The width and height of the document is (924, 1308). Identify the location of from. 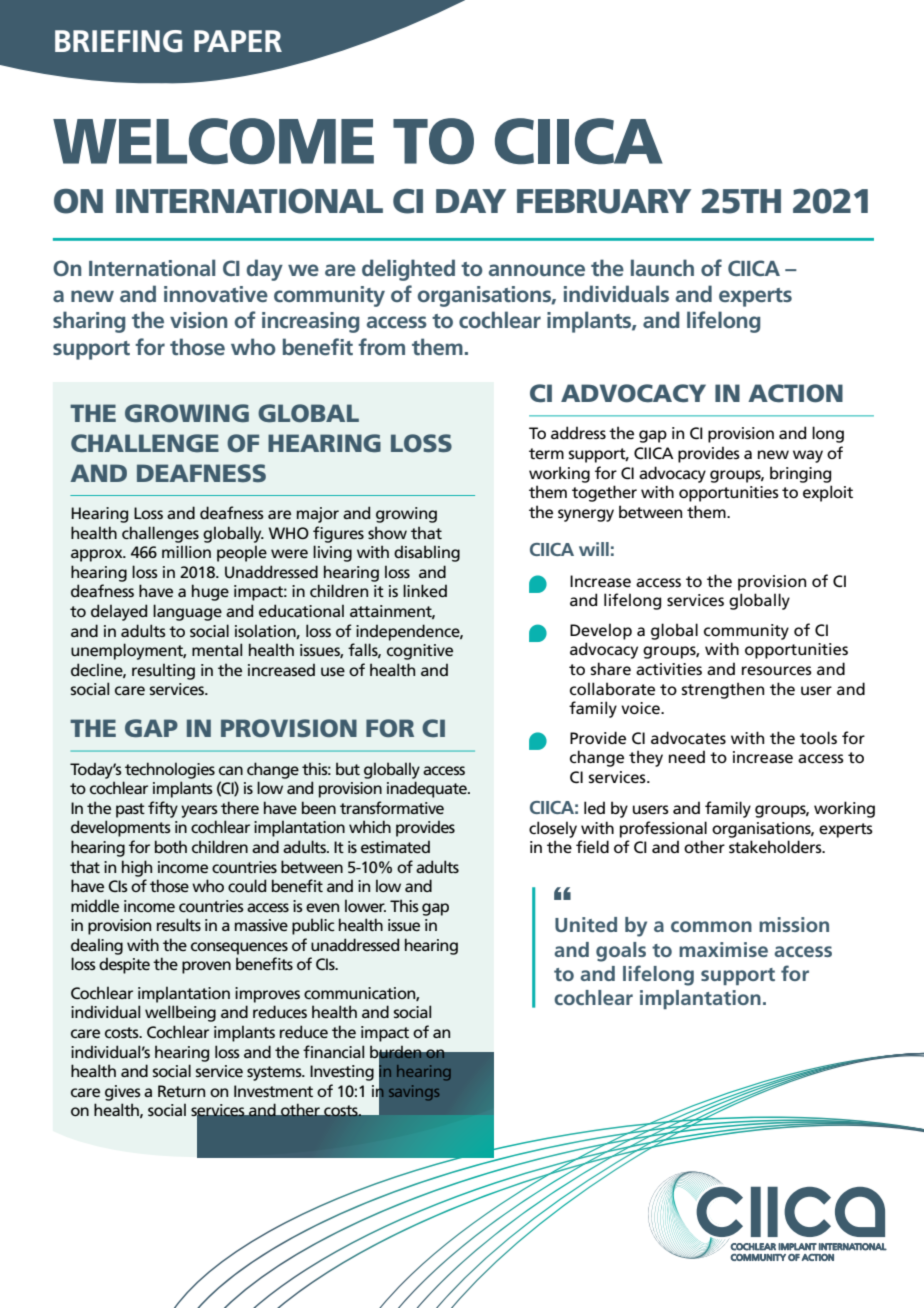
(381, 346).
